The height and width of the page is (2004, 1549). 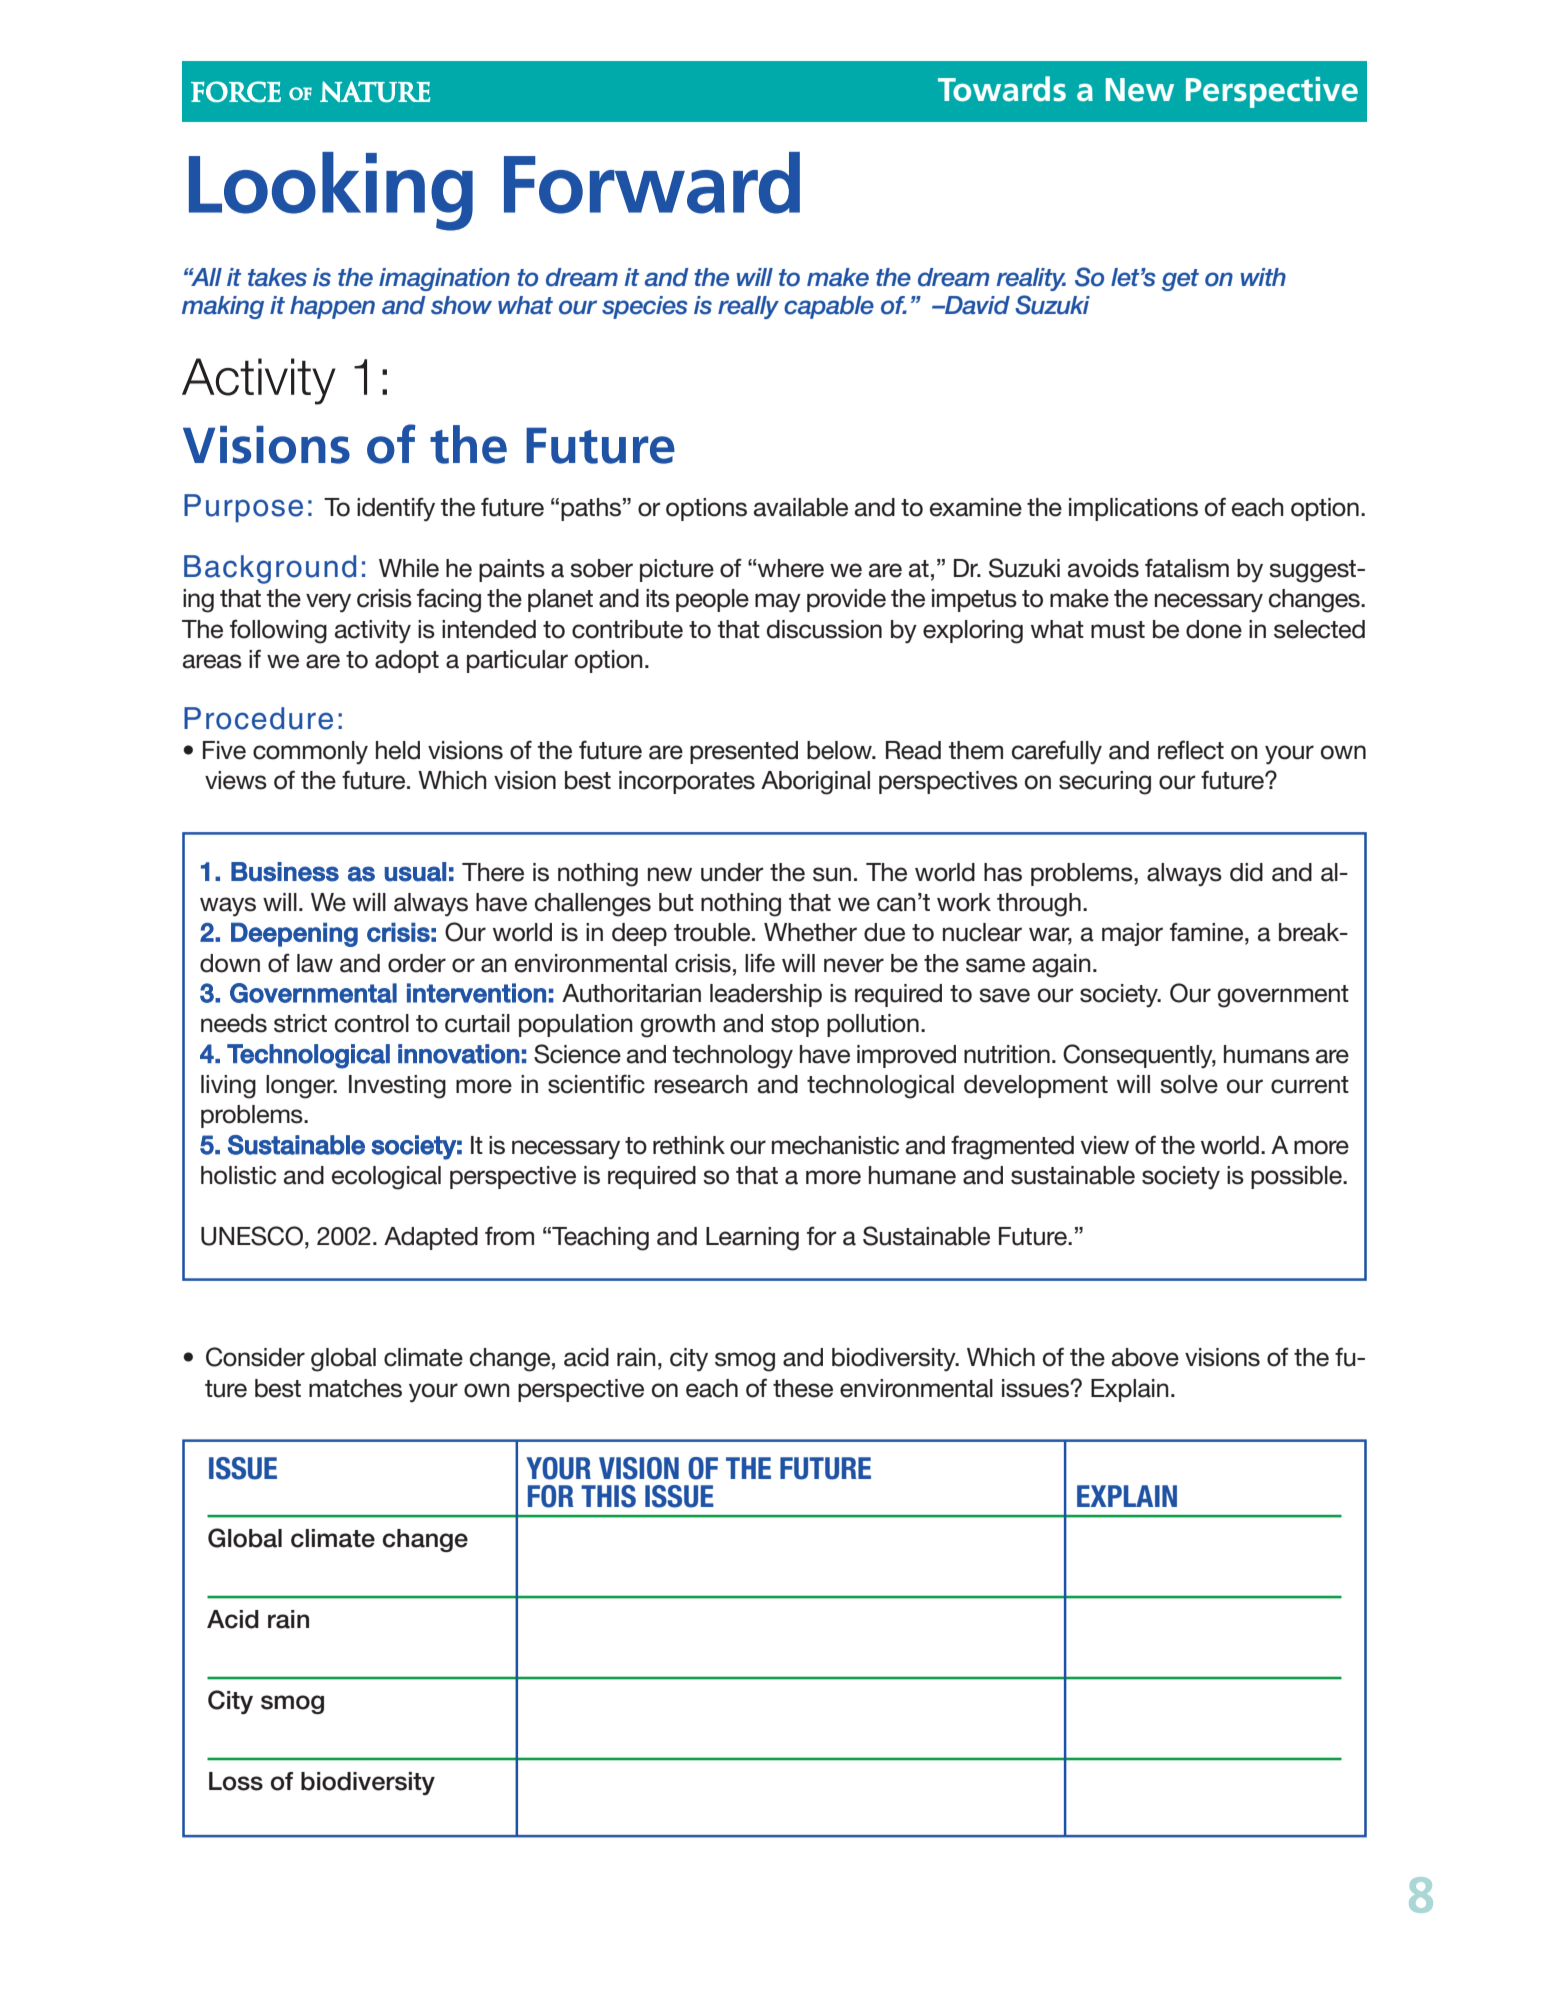 What do you see at coordinates (1214, 629) in the page?
I see `done` at bounding box center [1214, 629].
